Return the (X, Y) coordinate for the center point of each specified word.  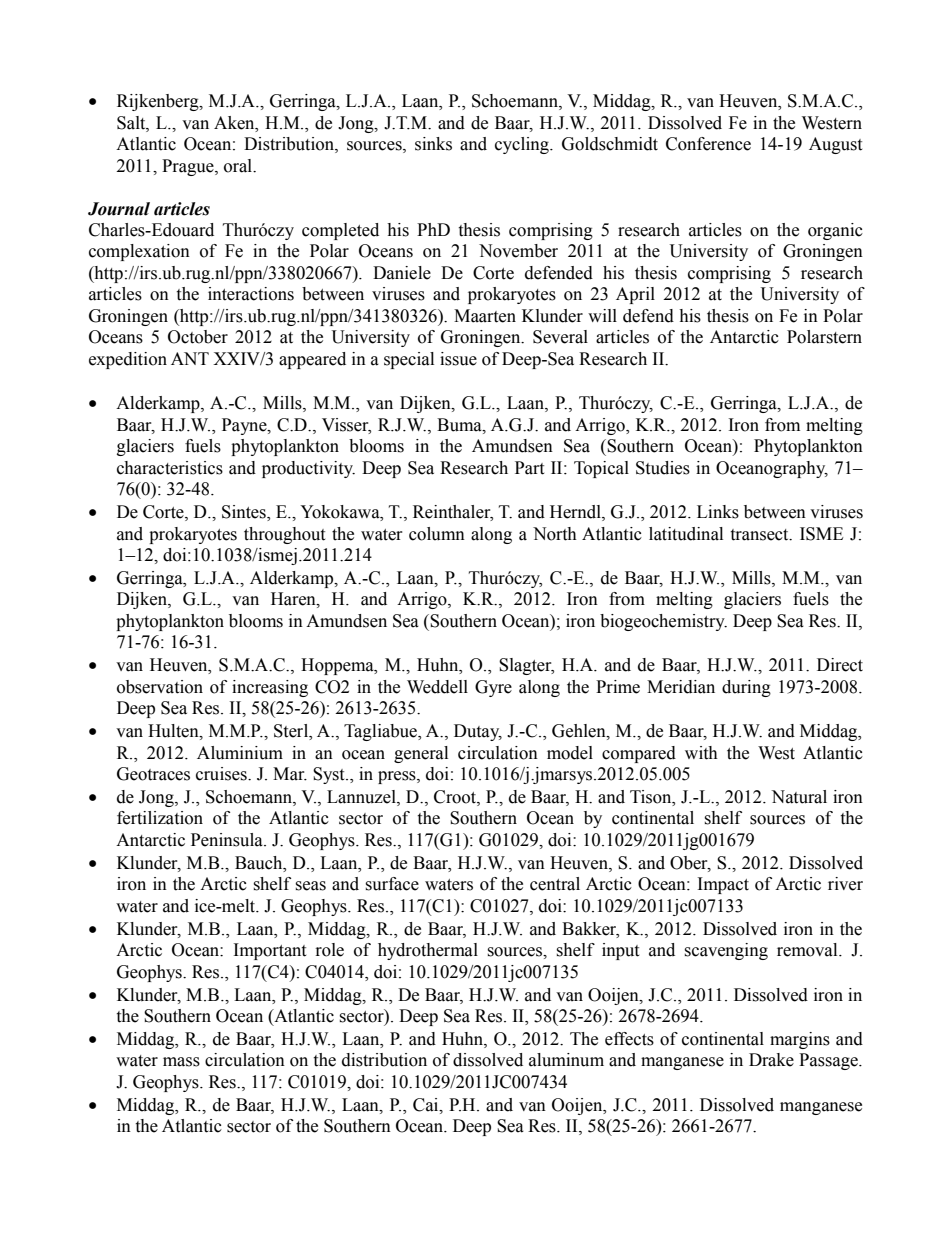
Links (718, 512)
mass (181, 1062)
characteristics (170, 468)
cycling (523, 145)
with (701, 753)
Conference (708, 144)
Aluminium (240, 753)
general (421, 754)
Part (529, 468)
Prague (189, 167)
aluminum (566, 1060)
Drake (771, 1060)
